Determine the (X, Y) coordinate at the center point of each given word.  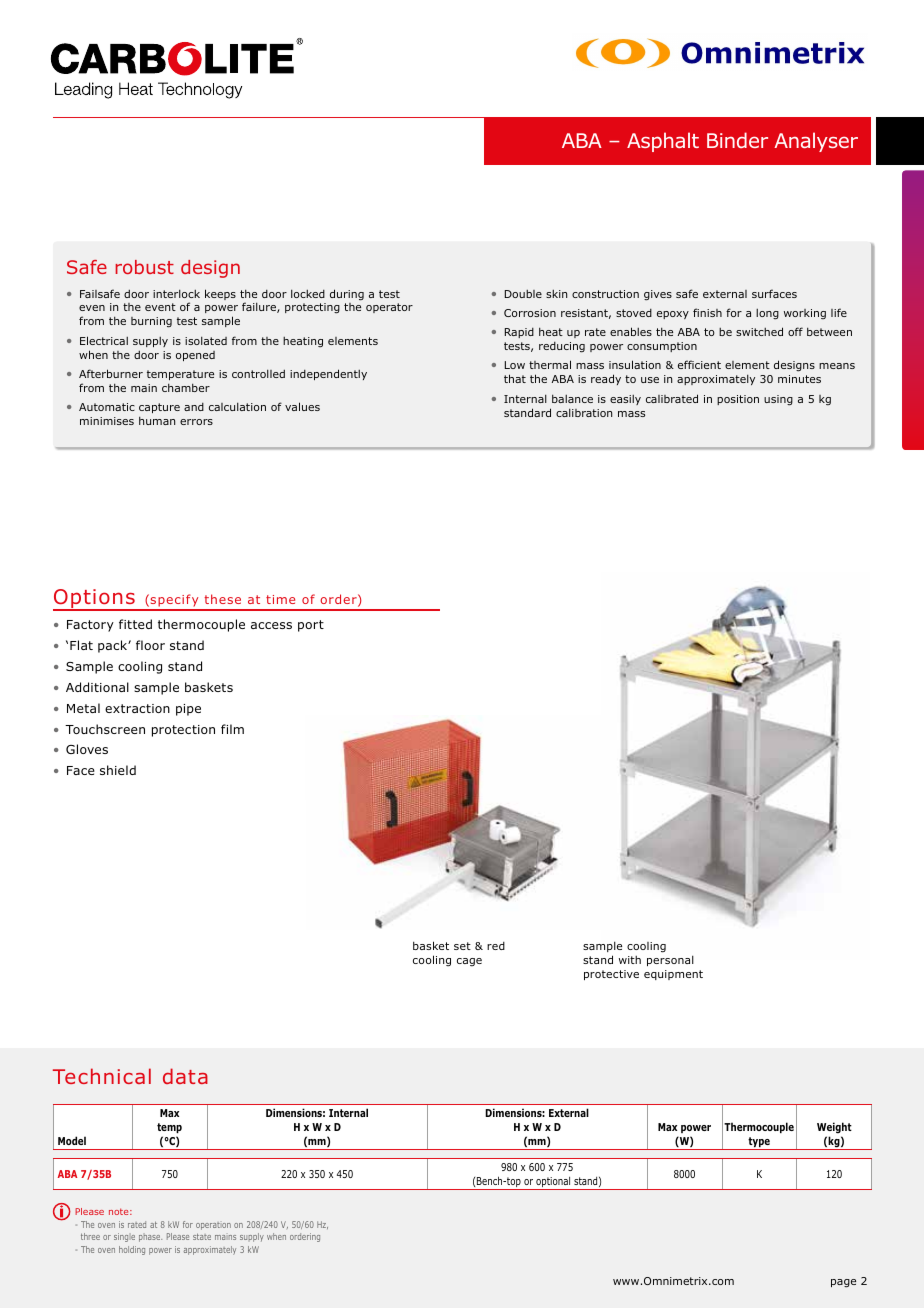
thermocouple (201, 625)
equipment (673, 975)
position (738, 400)
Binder (737, 140)
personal (670, 960)
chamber (186, 387)
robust (144, 267)
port (311, 626)
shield (118, 770)
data (185, 1076)
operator (389, 308)
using (778, 400)
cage (469, 962)
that (515, 378)
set (462, 946)
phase (150, 1237)
